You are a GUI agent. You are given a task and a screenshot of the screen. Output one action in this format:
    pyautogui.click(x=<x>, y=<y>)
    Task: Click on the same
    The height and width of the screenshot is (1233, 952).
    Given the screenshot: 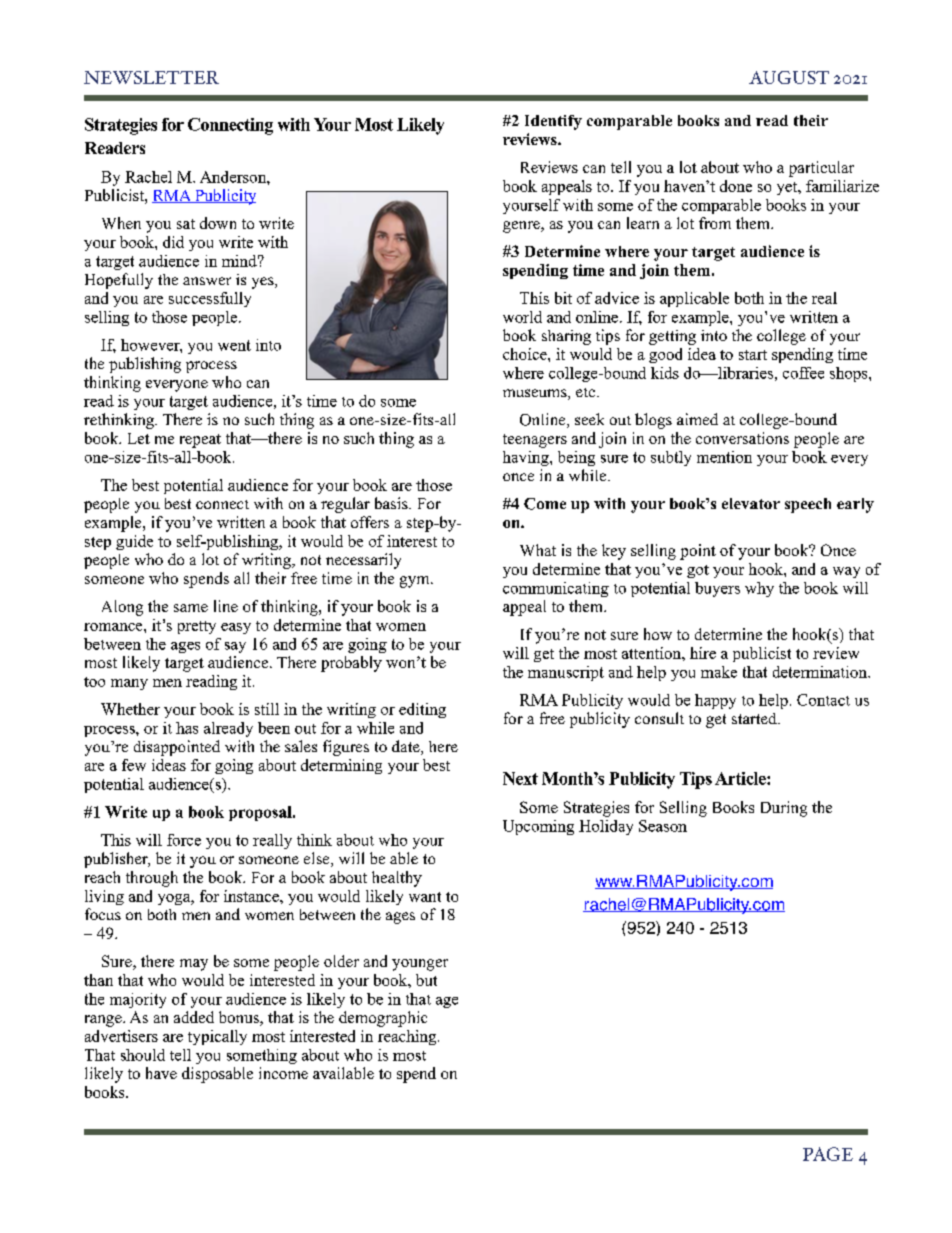 What is the action you would take?
    pyautogui.click(x=191, y=608)
